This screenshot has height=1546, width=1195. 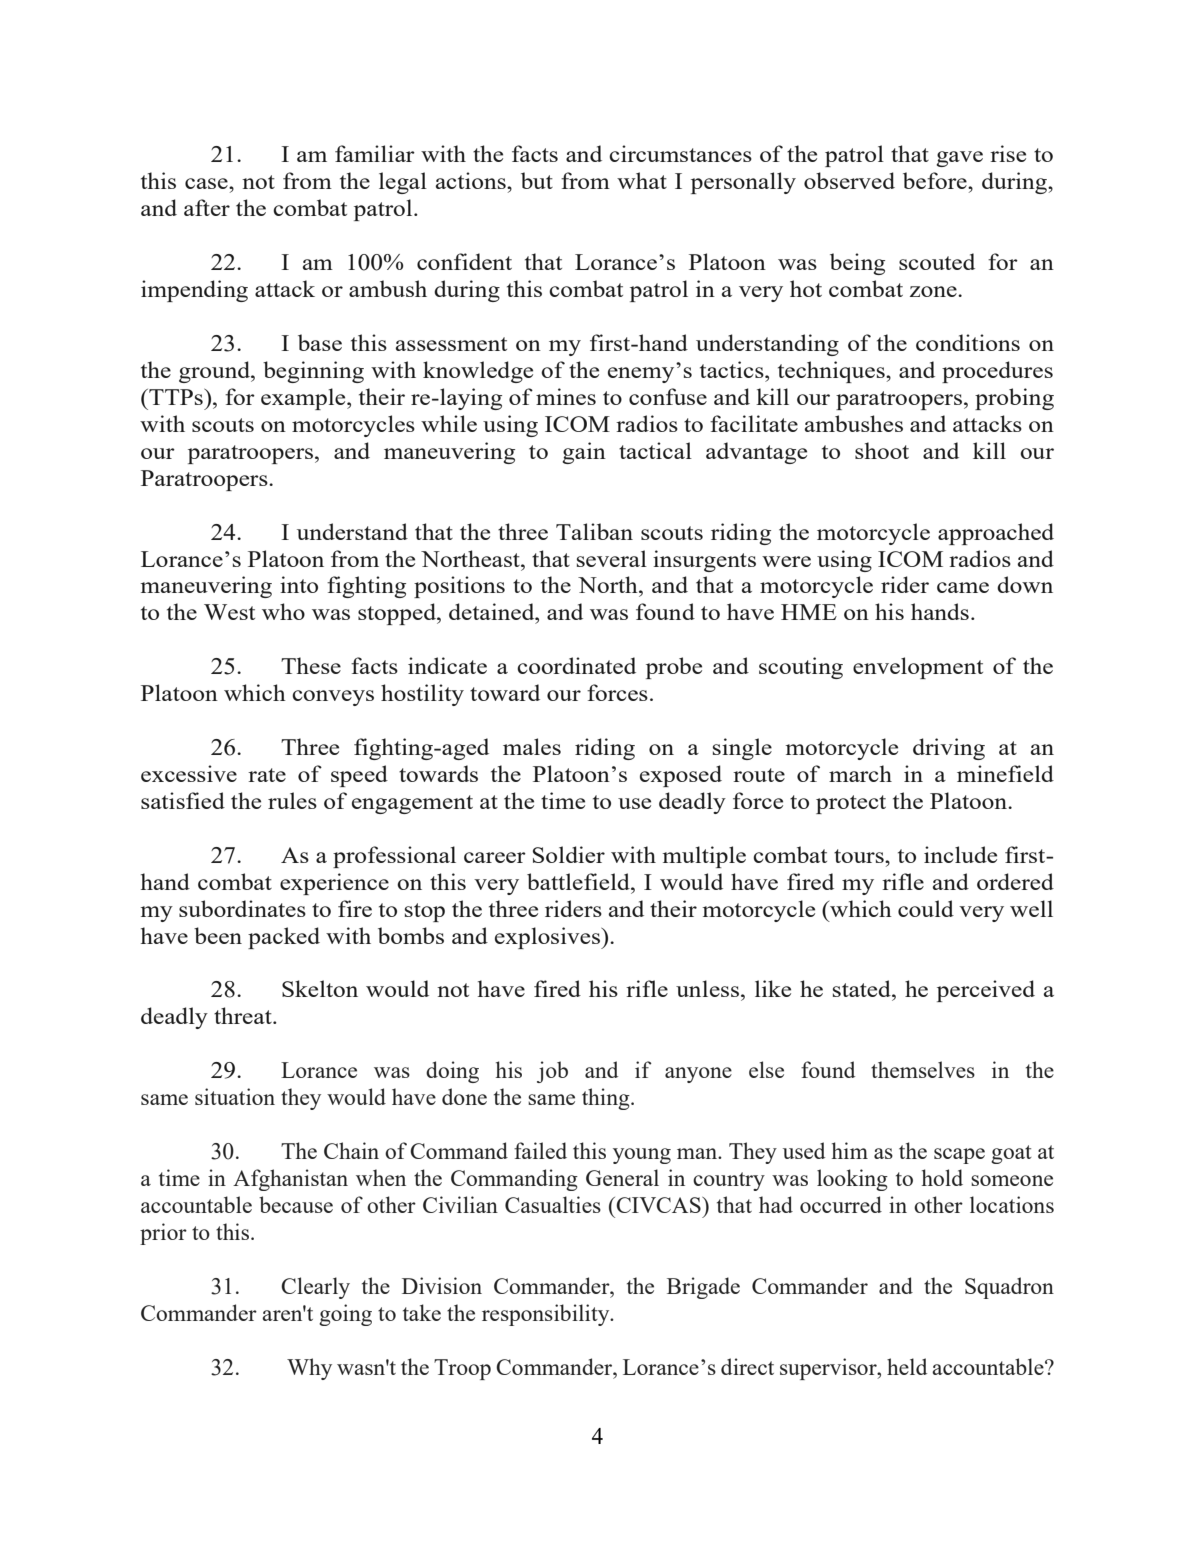 I want to click on case, so click(x=207, y=183).
